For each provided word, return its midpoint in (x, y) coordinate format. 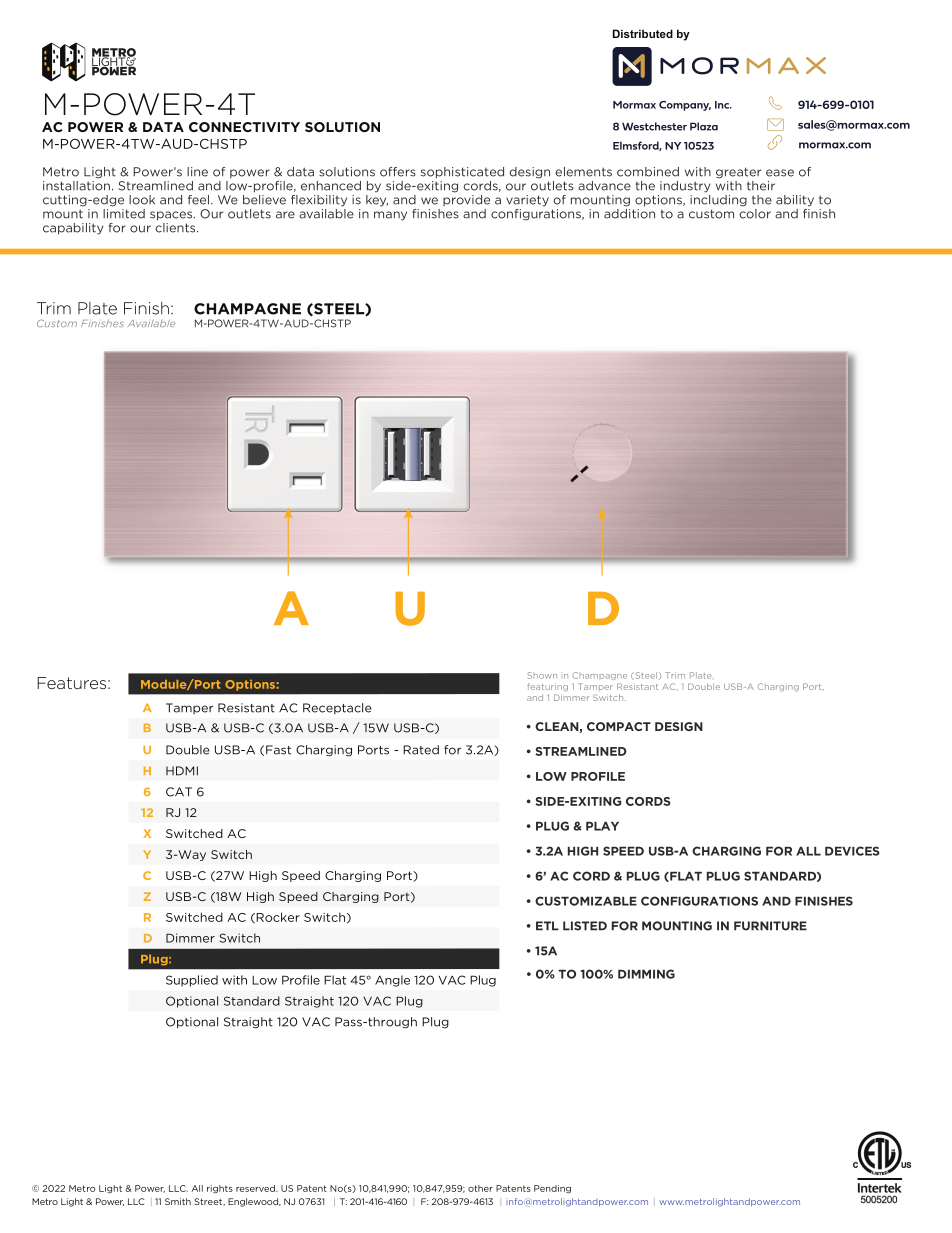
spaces (172, 216)
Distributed (643, 33)
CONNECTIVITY (244, 127)
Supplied (192, 981)
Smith (178, 1201)
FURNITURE (770, 926)
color (755, 212)
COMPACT (619, 726)
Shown (542, 675)
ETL (547, 926)
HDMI (182, 771)
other (480, 1188)
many (390, 216)
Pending (552, 1189)
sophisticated (462, 173)
